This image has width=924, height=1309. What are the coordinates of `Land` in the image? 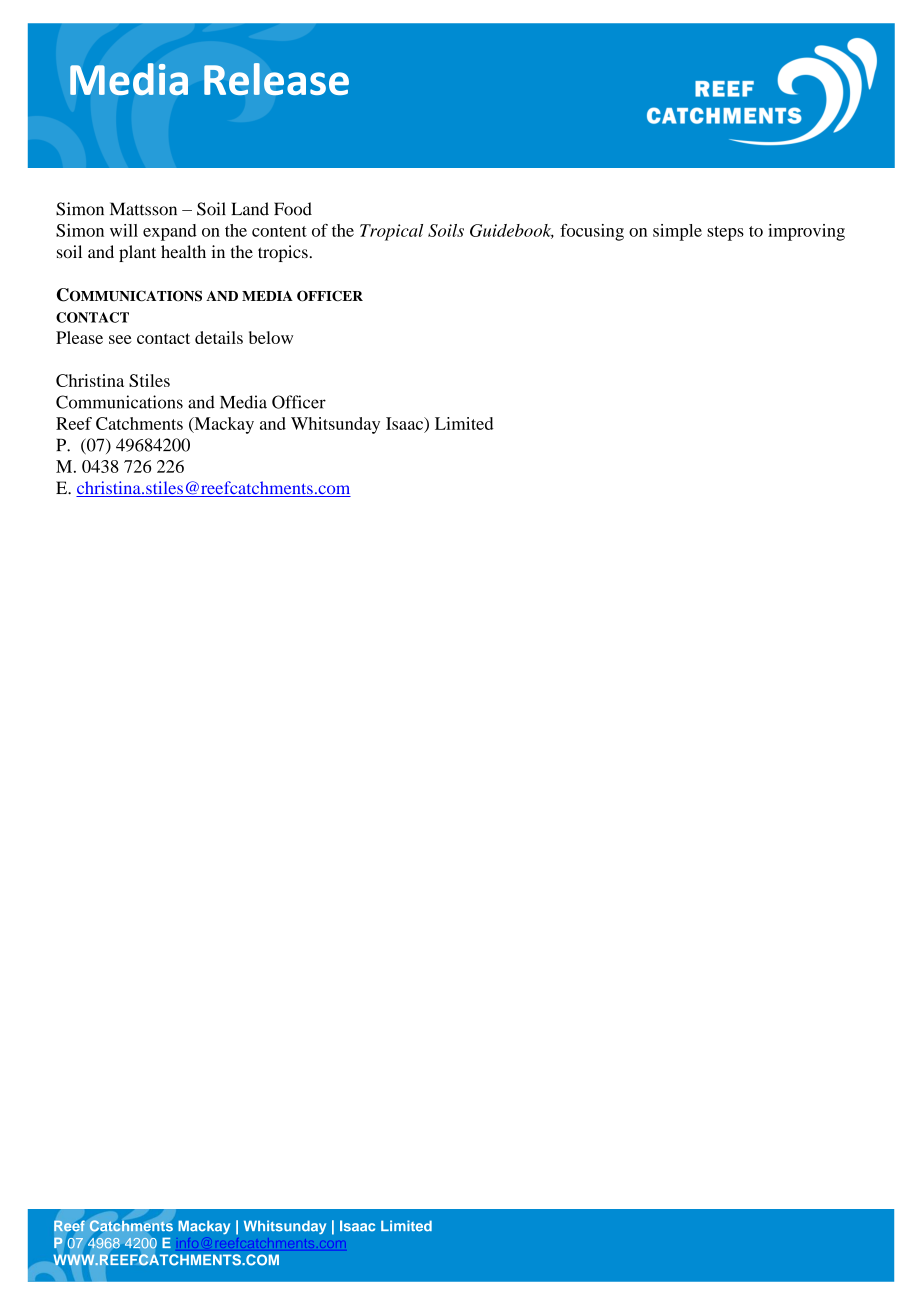 It's located at (250, 209).
